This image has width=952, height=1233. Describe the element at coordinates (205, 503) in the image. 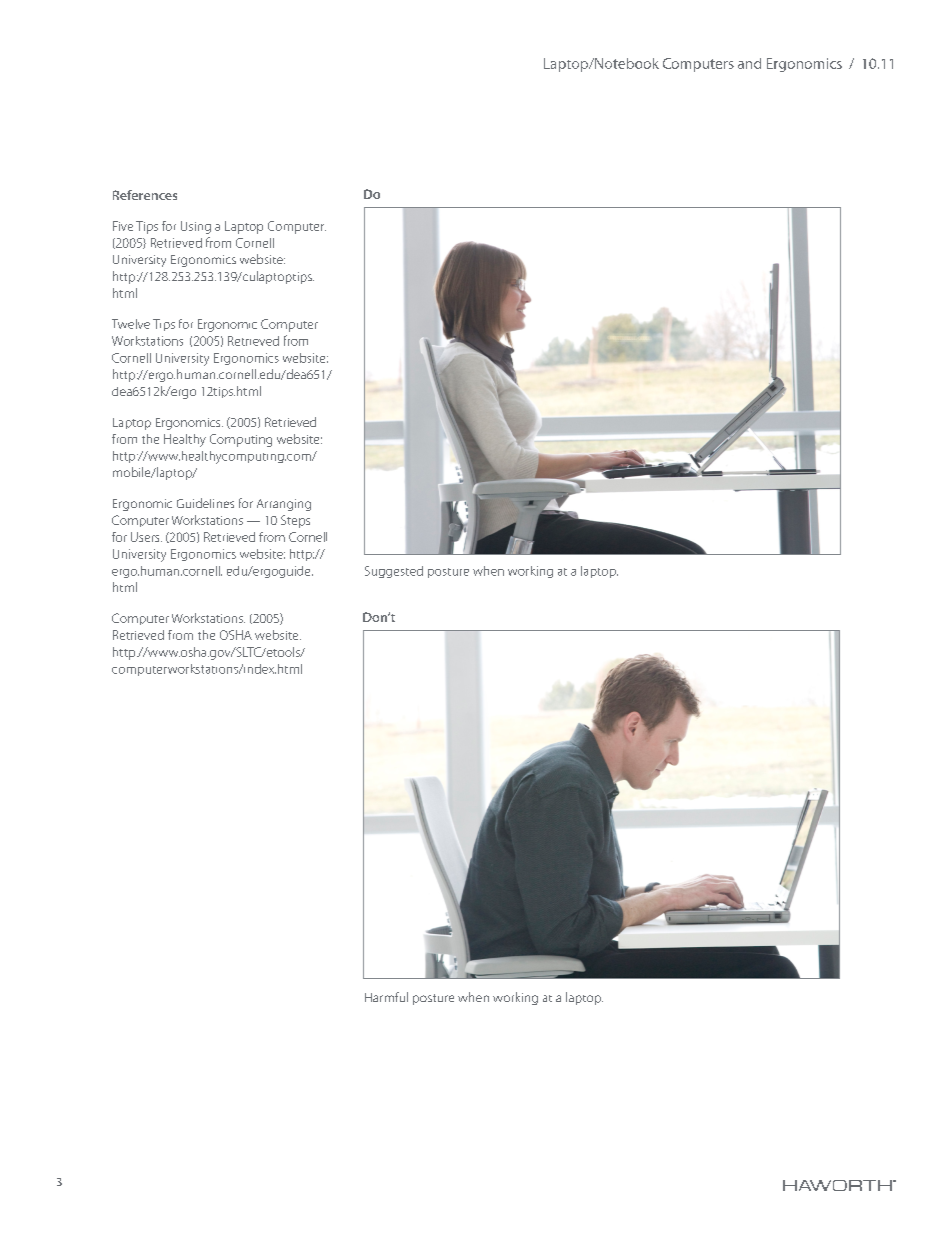

I see `Guidelines` at that location.
